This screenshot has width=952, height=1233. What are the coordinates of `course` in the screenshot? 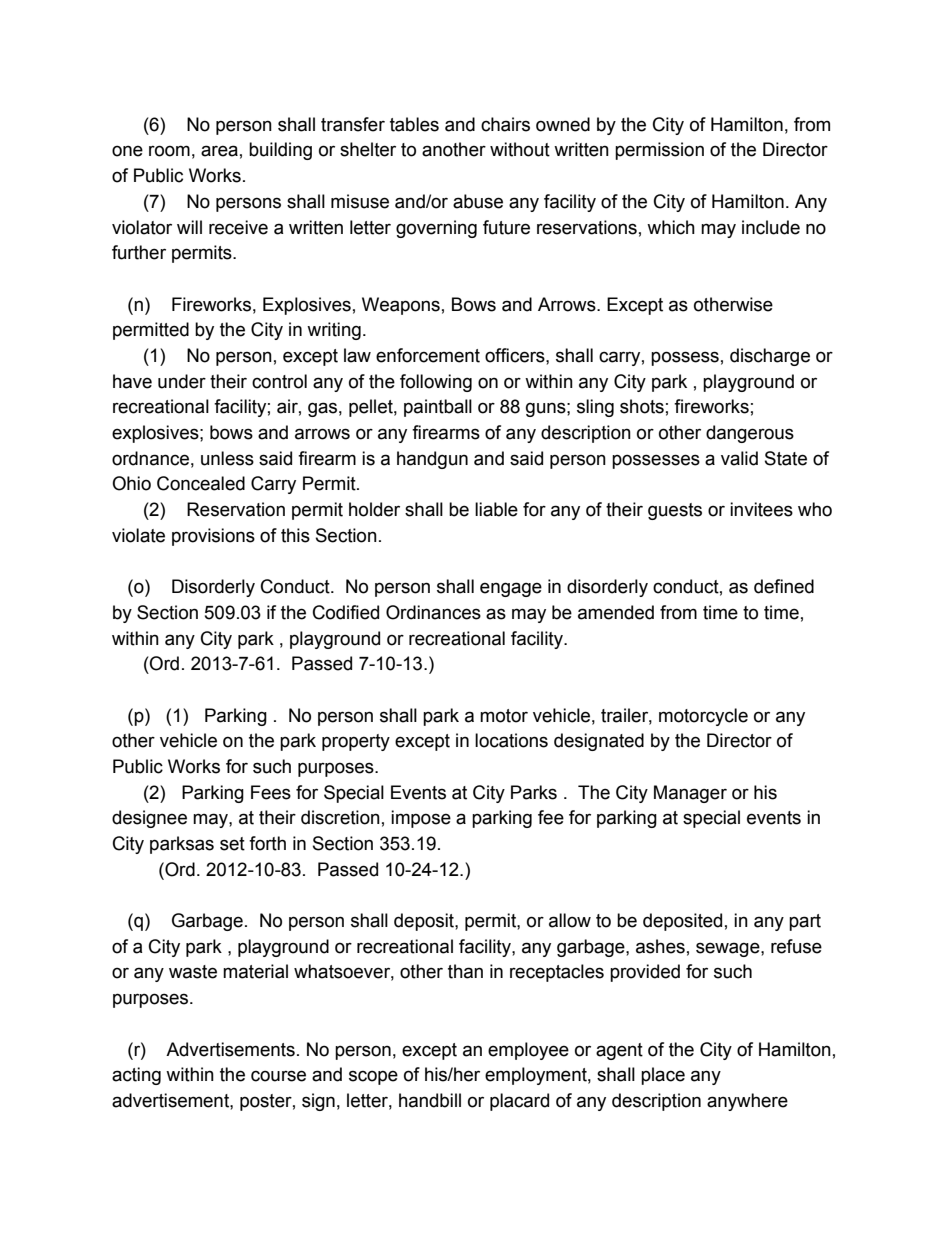 It's located at (278, 1076).
